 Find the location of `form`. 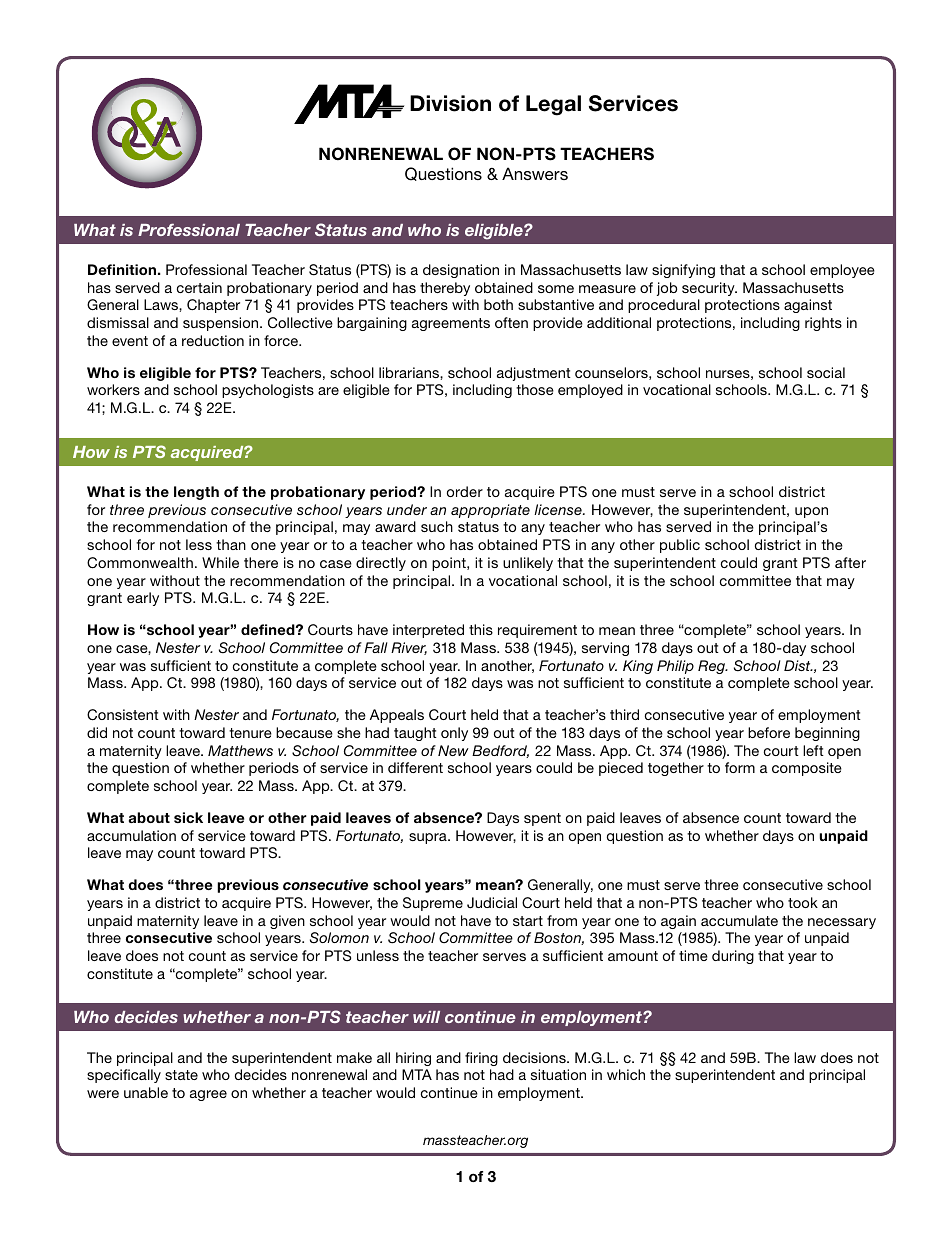

form is located at coordinates (740, 767).
